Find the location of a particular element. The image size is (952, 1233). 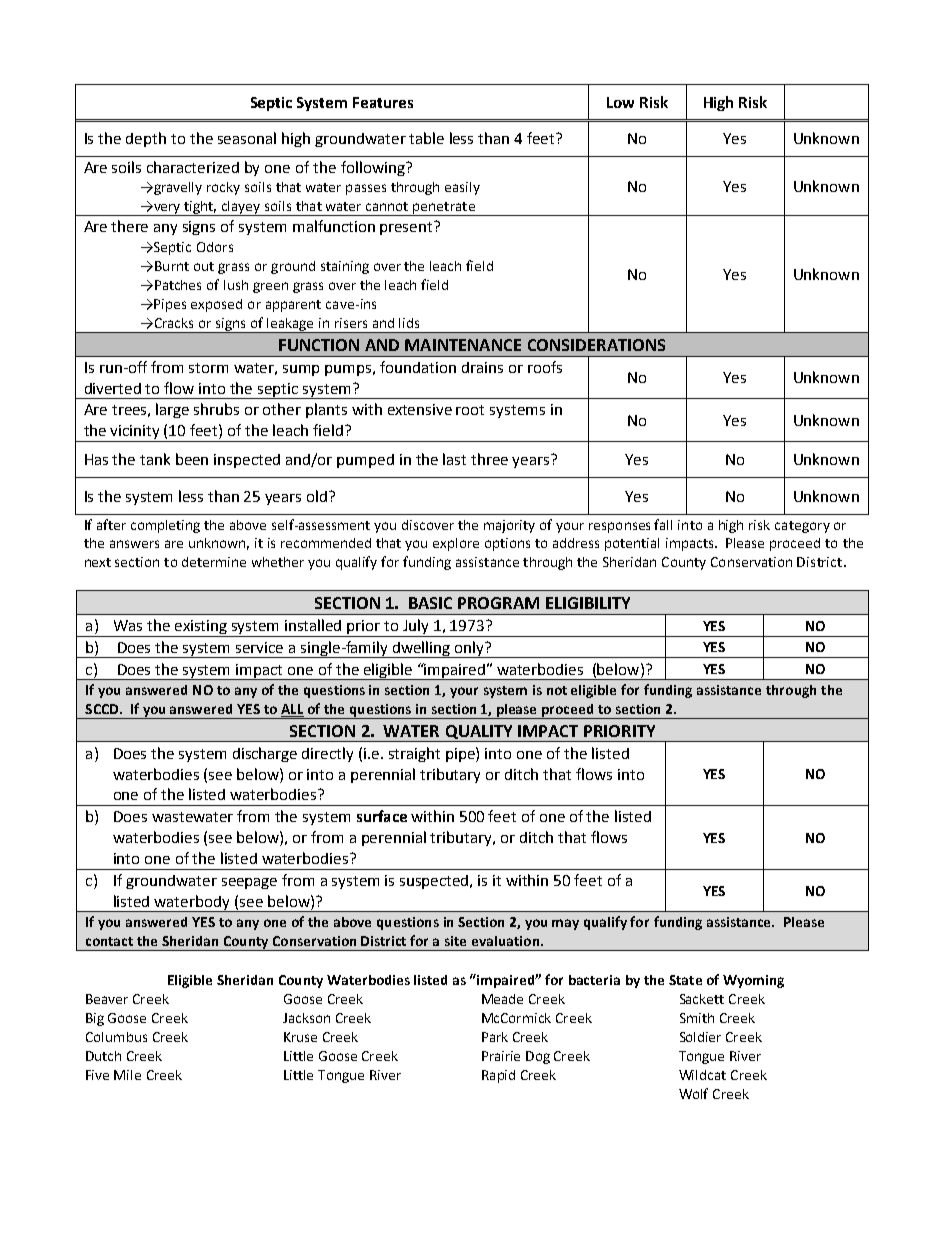

only is located at coordinates (470, 649).
